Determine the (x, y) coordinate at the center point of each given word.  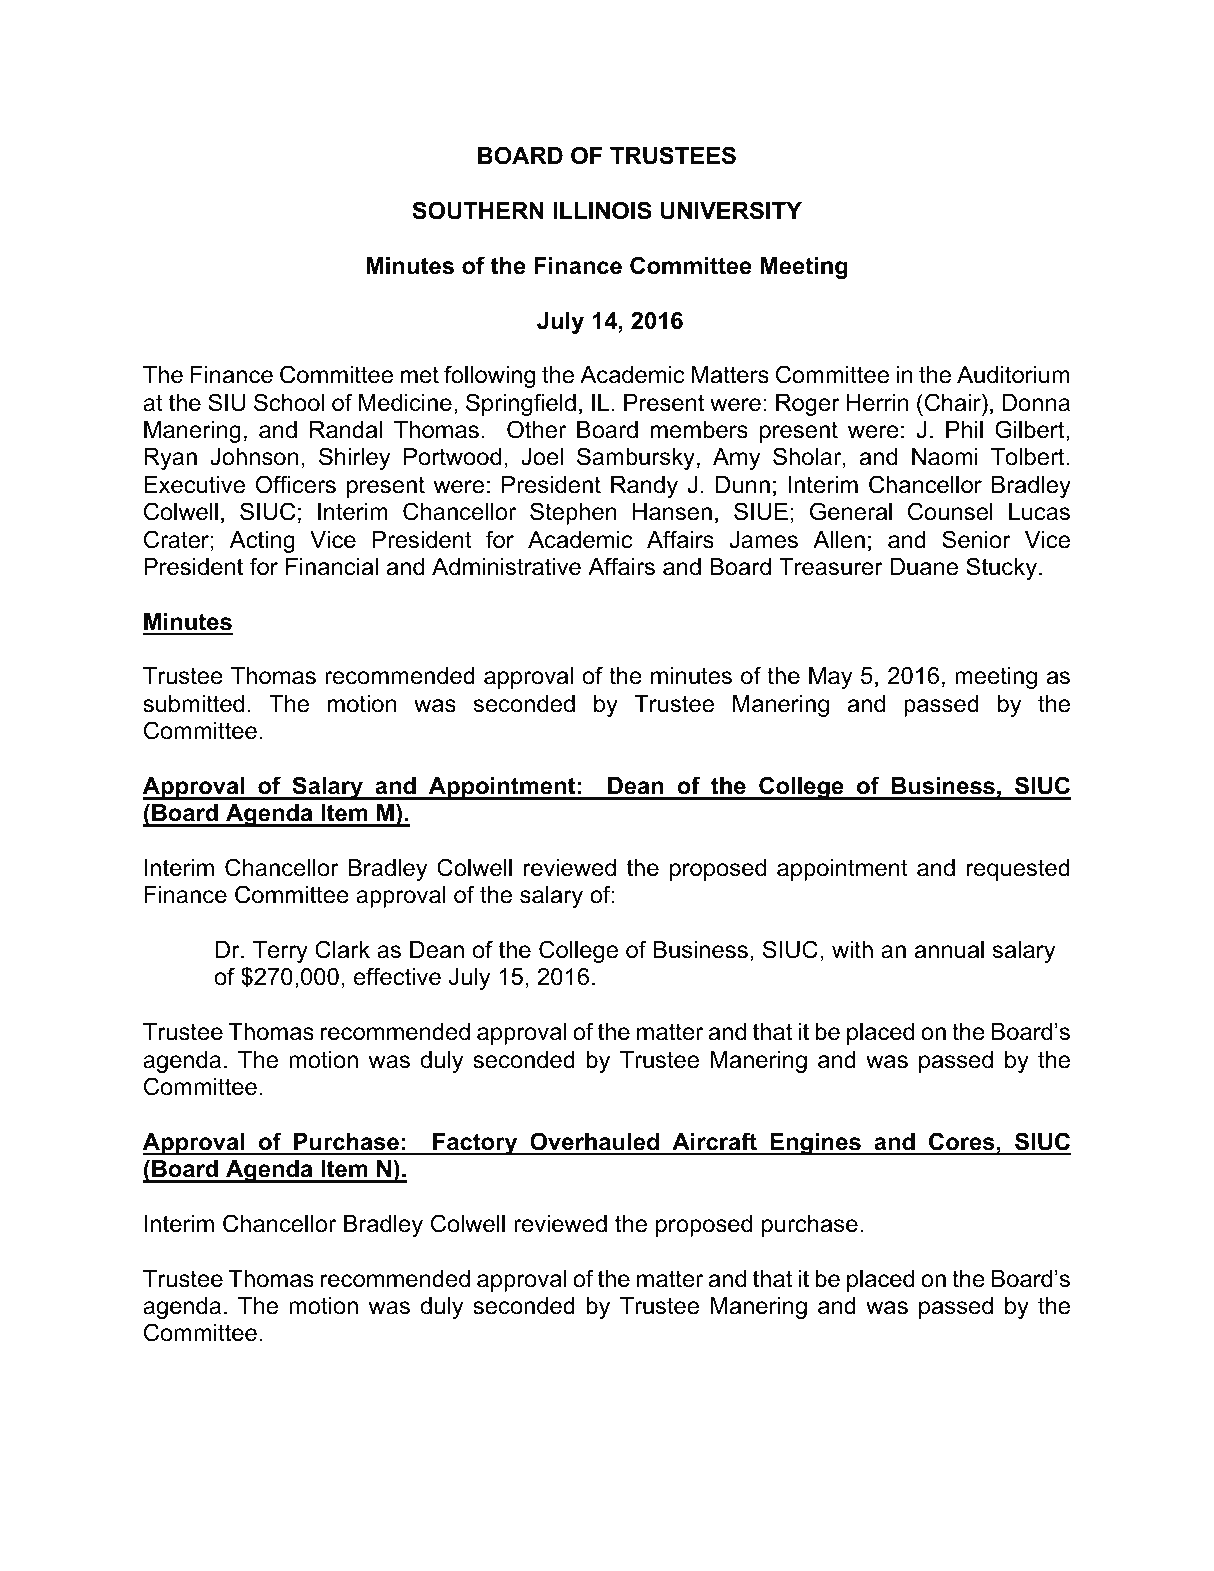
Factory (475, 1144)
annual (949, 950)
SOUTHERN (478, 210)
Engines (815, 1144)
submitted (193, 704)
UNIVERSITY (731, 210)
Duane (924, 567)
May (830, 678)
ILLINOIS (602, 210)
